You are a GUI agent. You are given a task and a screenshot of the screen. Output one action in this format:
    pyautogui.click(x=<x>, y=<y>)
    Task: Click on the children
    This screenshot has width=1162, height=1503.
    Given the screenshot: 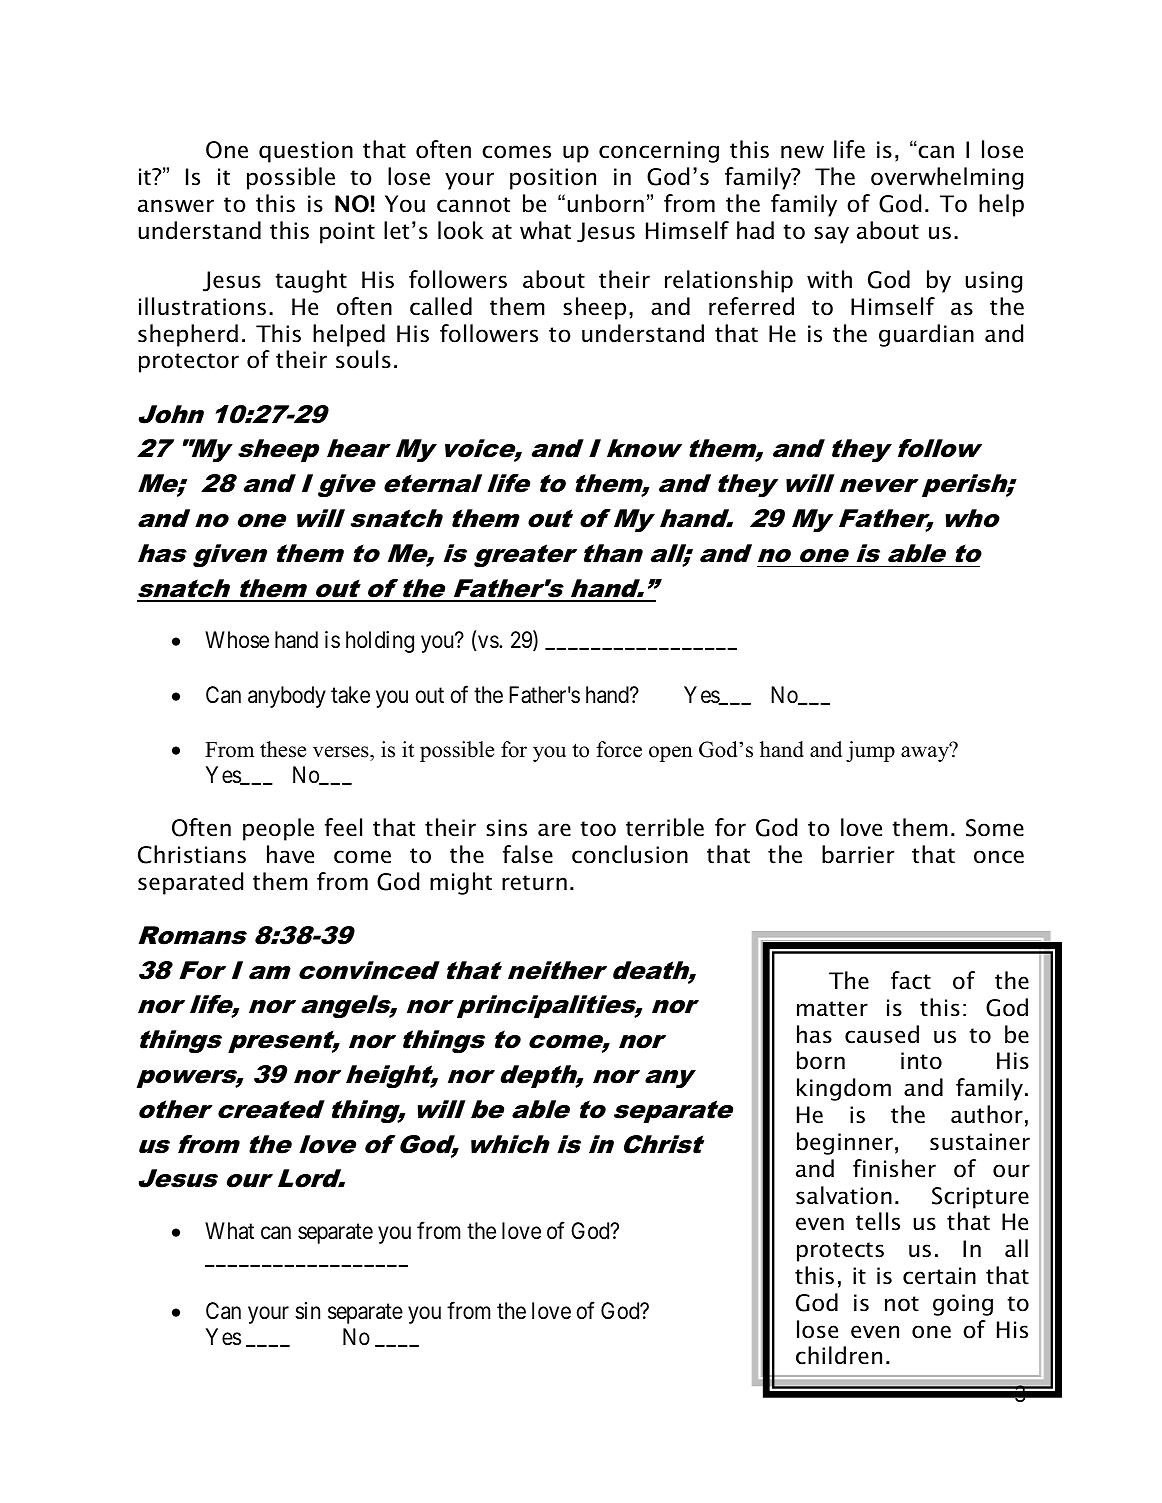 What is the action you would take?
    pyautogui.click(x=839, y=1355)
